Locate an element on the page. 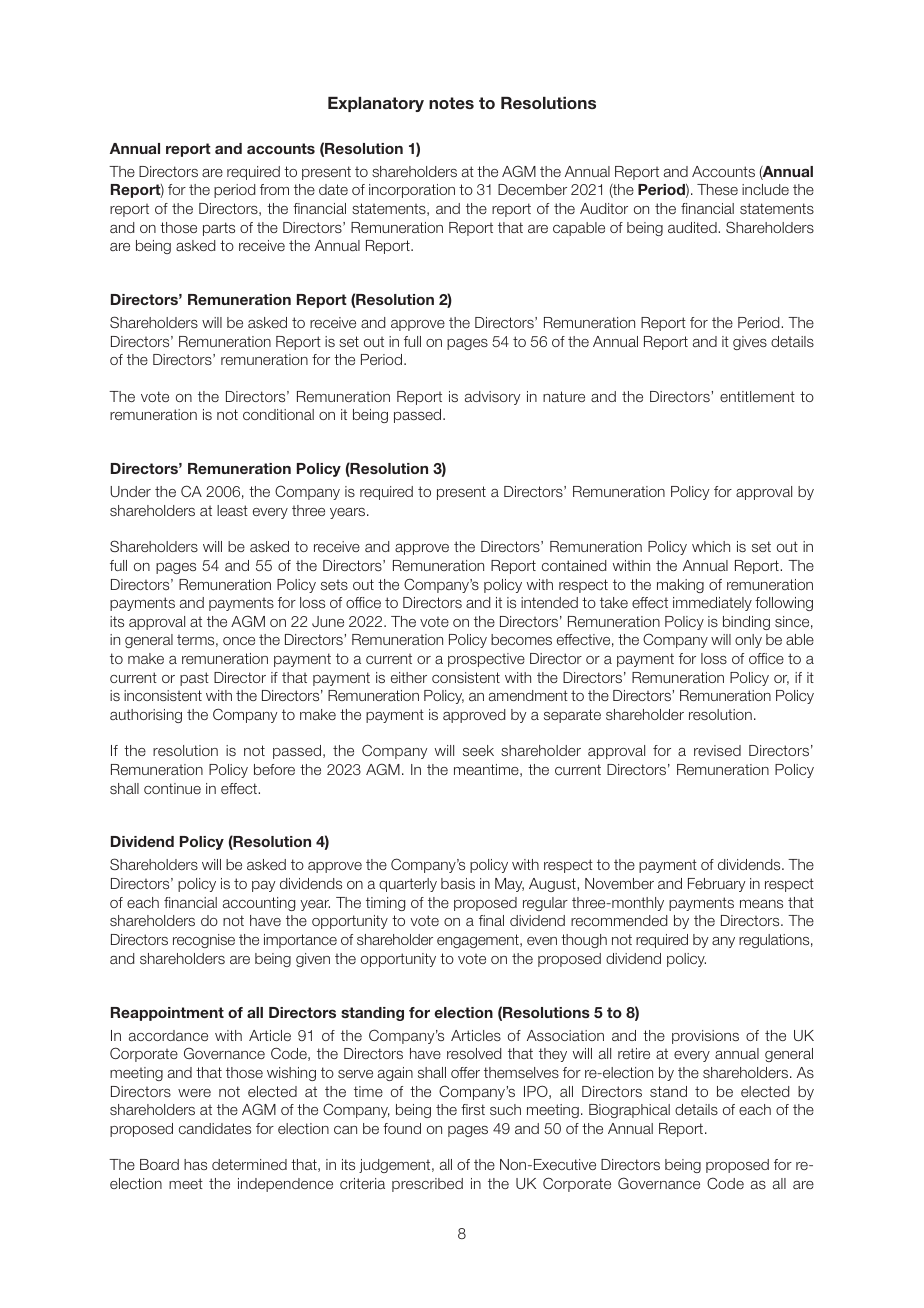  accounting is located at coordinates (259, 904).
